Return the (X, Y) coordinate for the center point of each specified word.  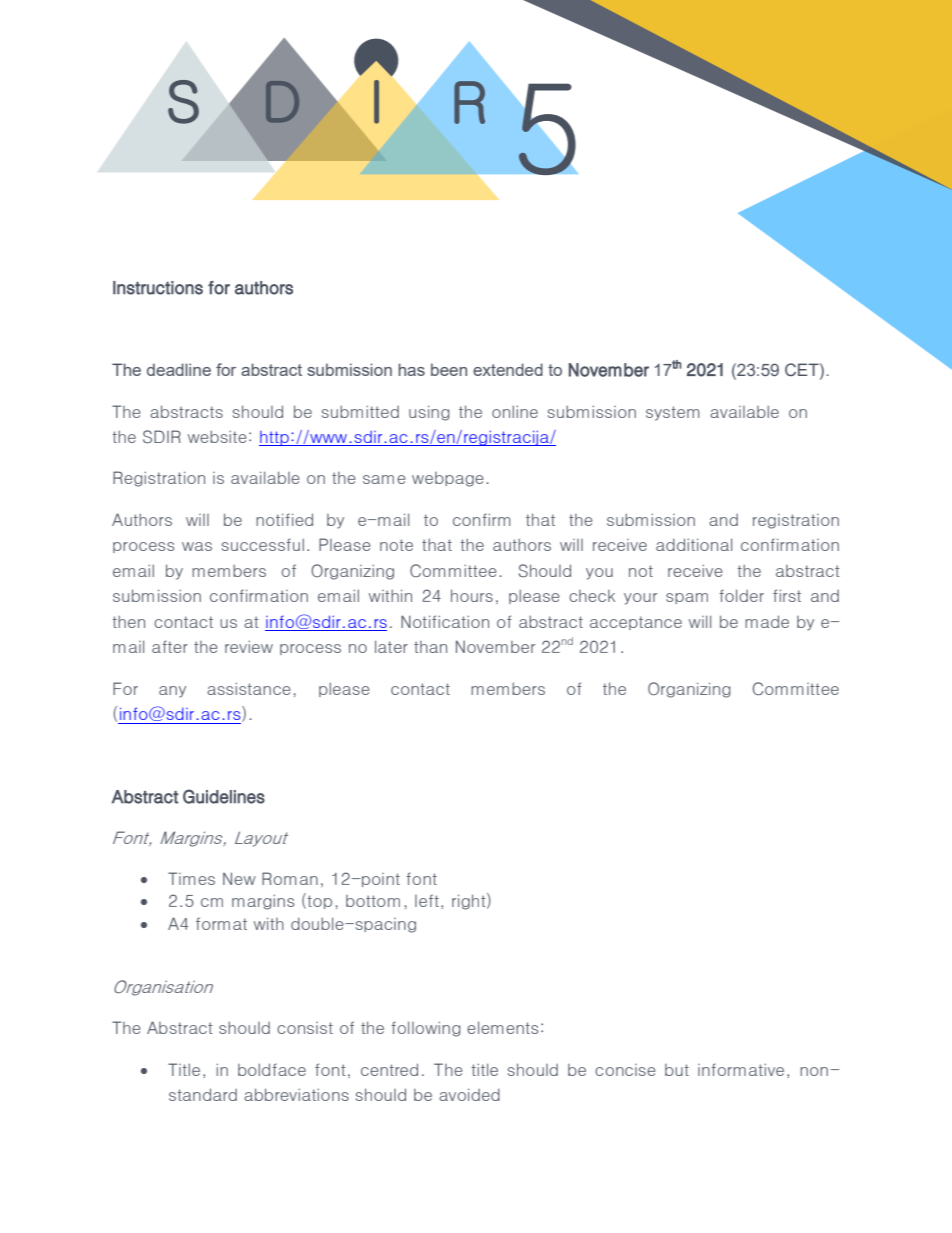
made (767, 621)
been (449, 369)
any (172, 692)
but (677, 1070)
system (673, 413)
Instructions (158, 288)
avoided (469, 1094)
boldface (272, 1069)
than (430, 647)
